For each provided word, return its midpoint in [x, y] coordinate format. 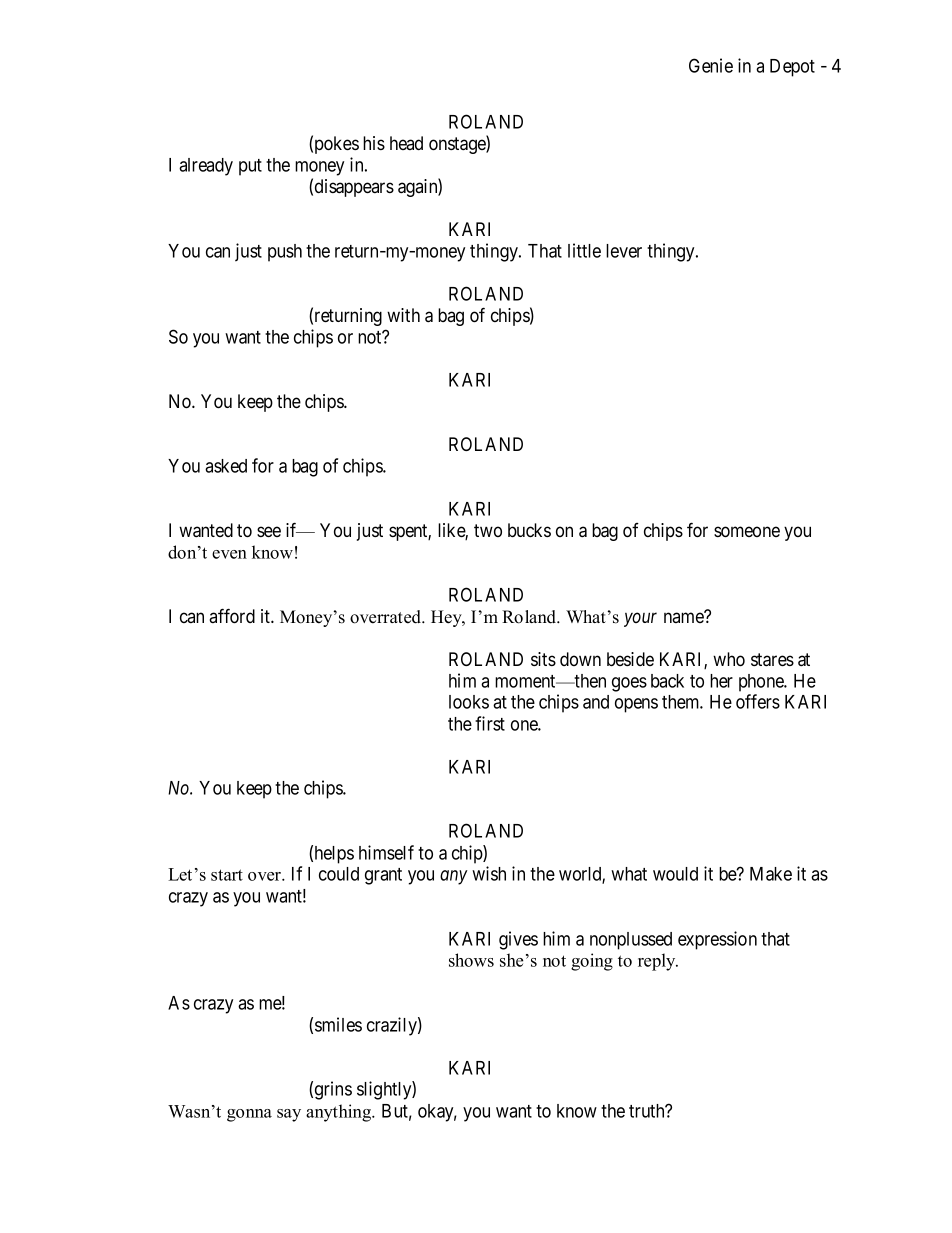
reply [658, 962]
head [406, 143]
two [488, 530]
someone [747, 532]
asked [226, 466]
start [227, 875]
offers [758, 701]
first [490, 723]
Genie [711, 65]
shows [471, 960]
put [250, 167]
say [289, 1115]
